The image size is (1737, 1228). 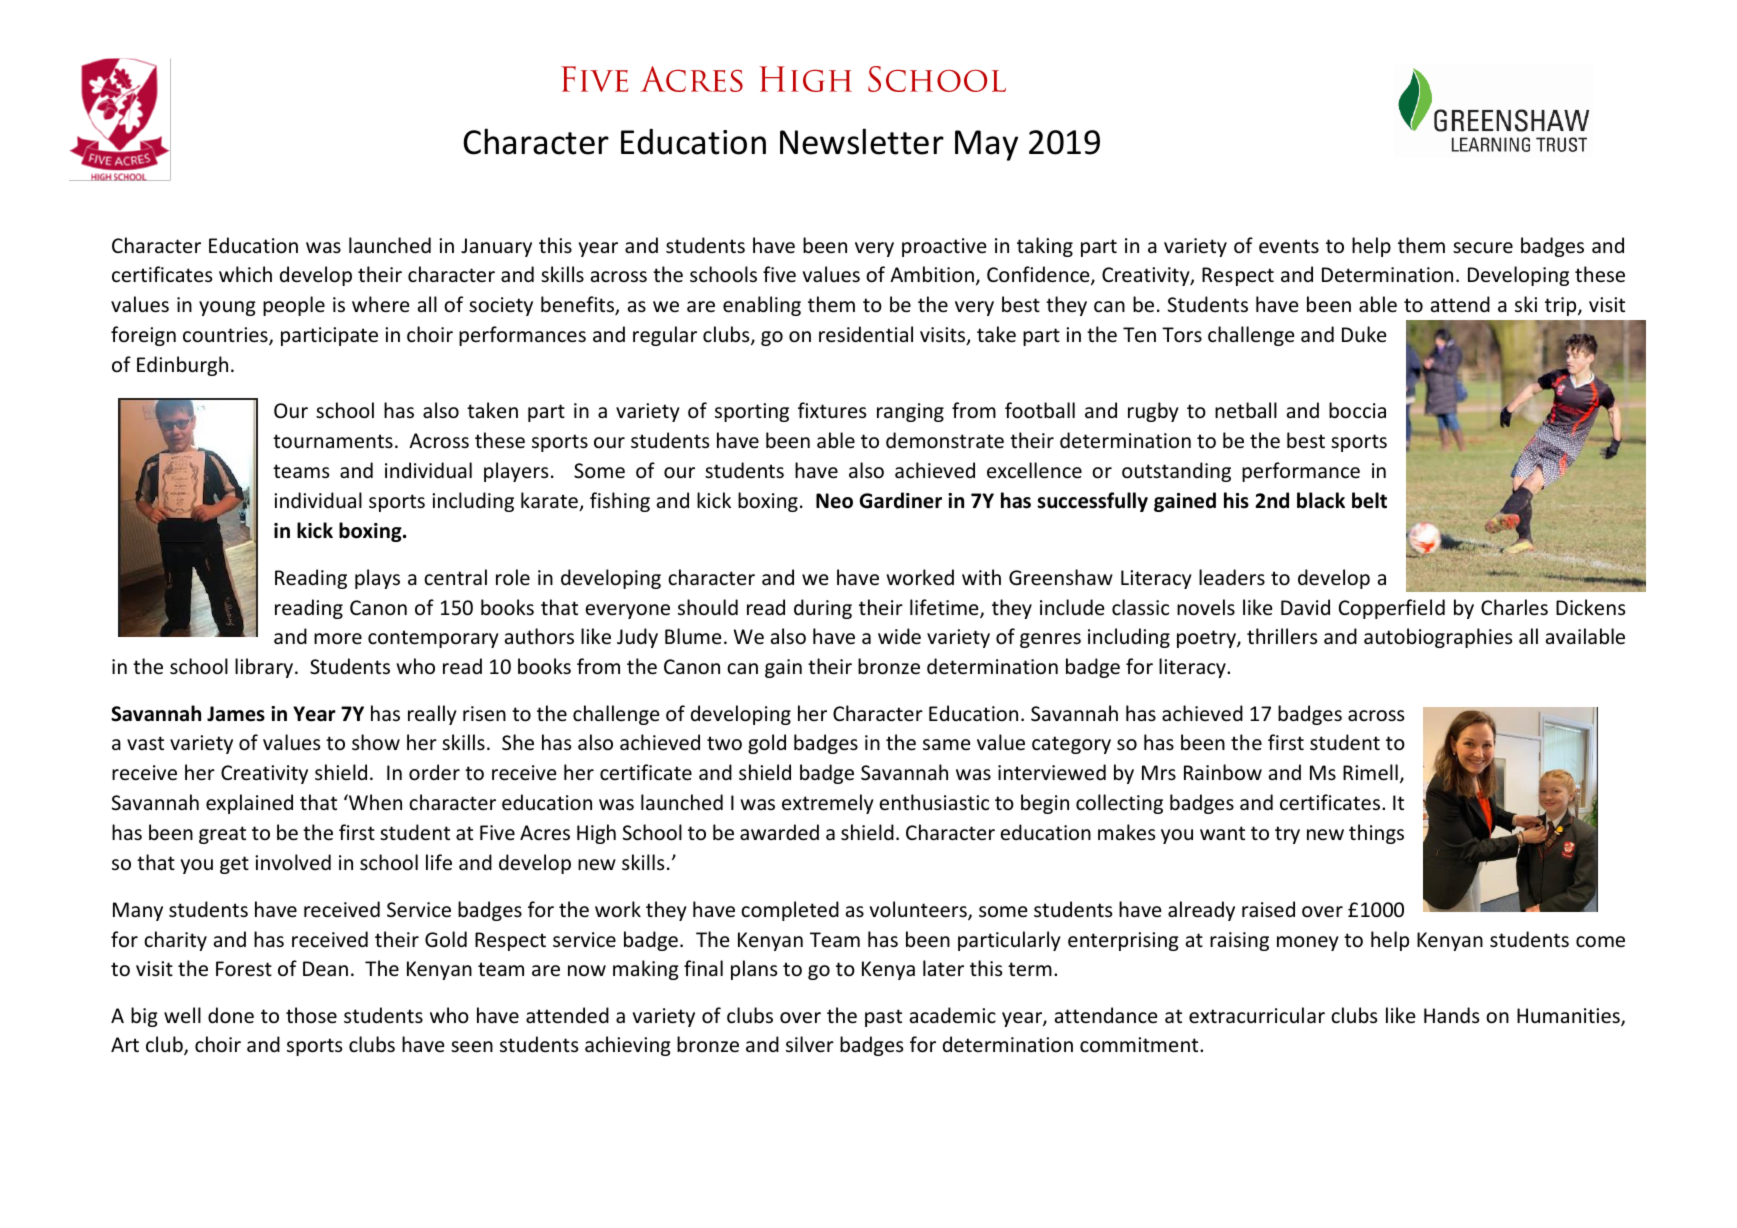 What do you see at coordinates (883, 1018) in the screenshot?
I see `past` at bounding box center [883, 1018].
